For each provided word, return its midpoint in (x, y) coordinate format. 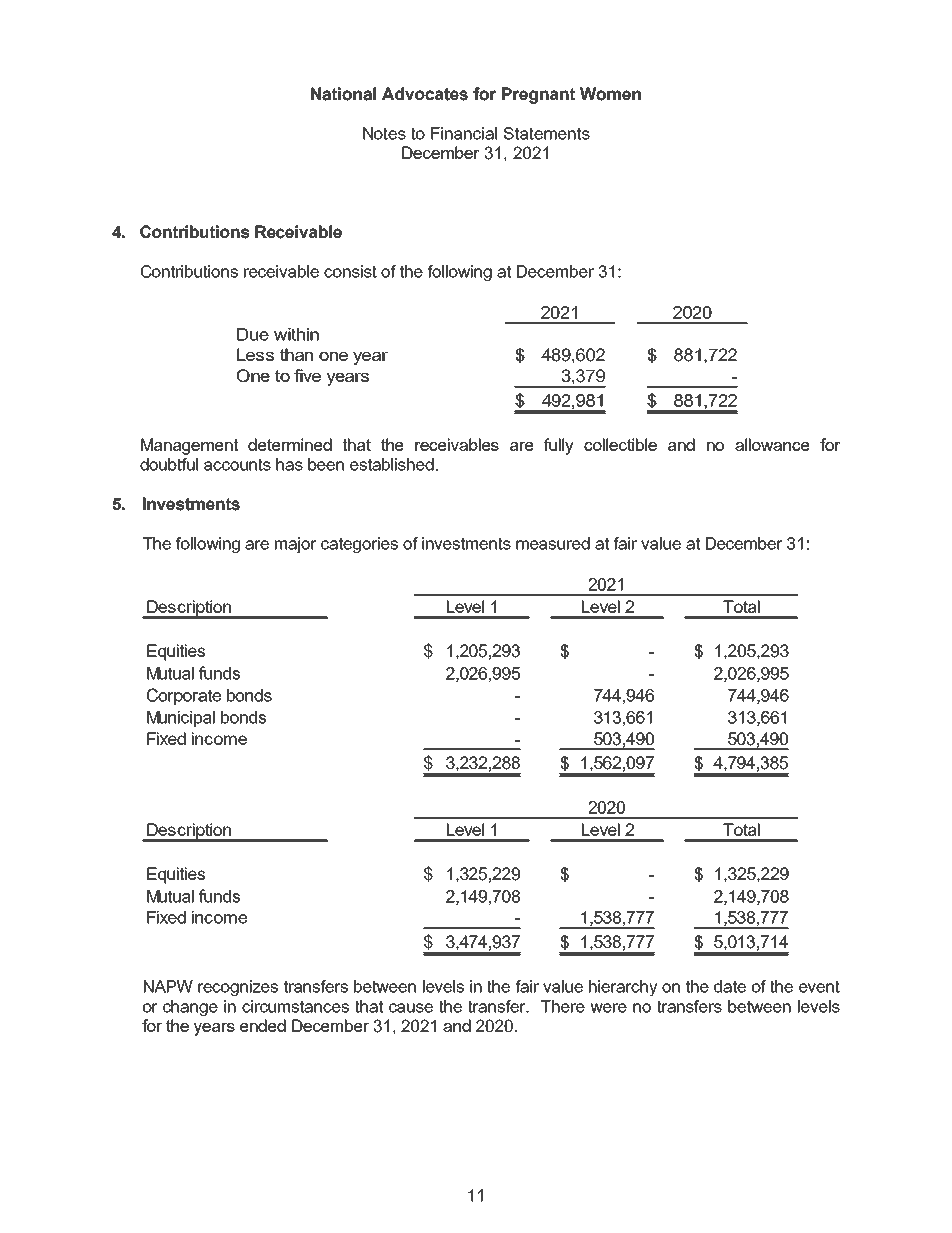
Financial (464, 133)
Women (610, 94)
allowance (772, 444)
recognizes (238, 988)
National (343, 94)
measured (553, 543)
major (296, 545)
